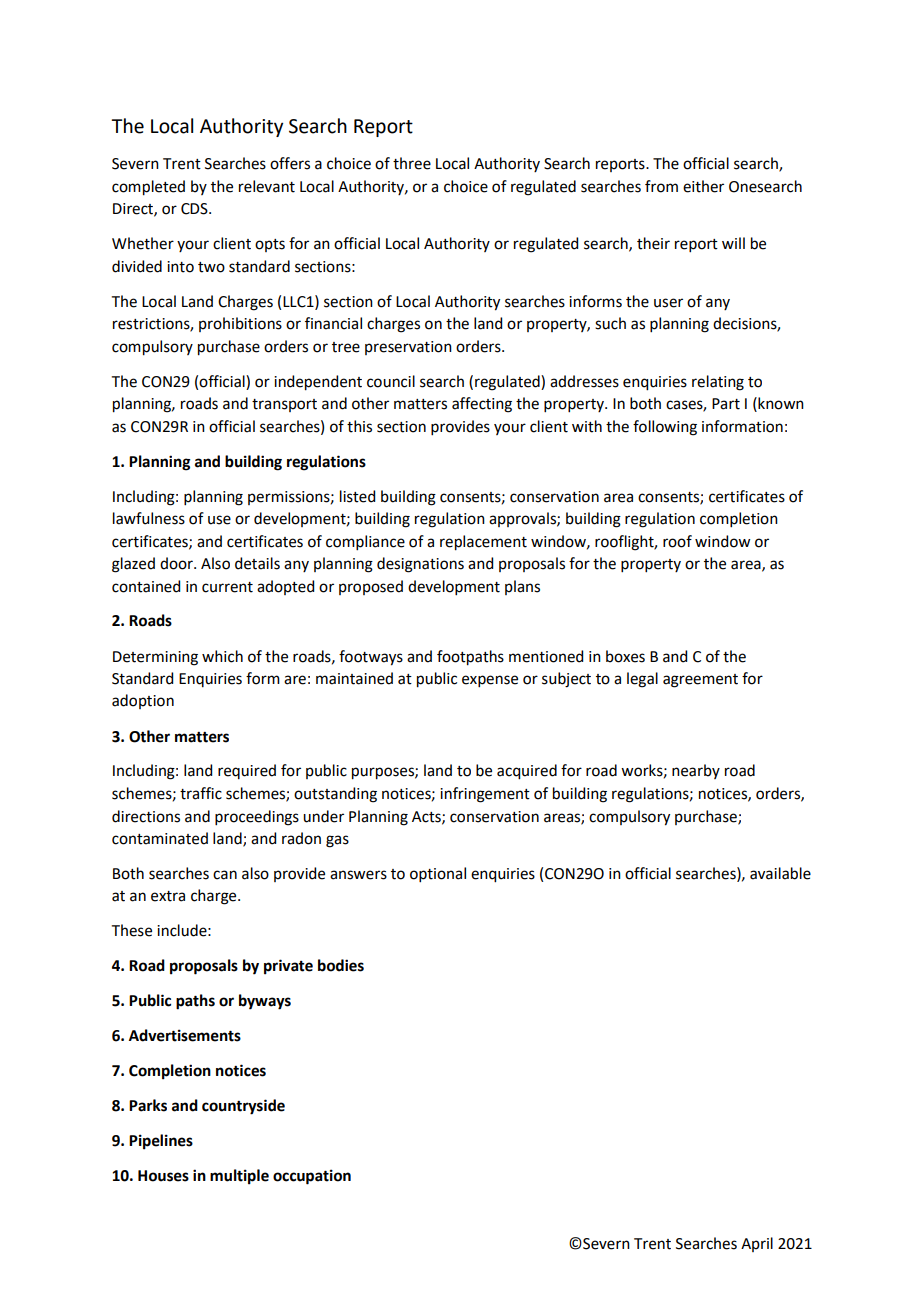  I want to click on CDS, so click(195, 209).
